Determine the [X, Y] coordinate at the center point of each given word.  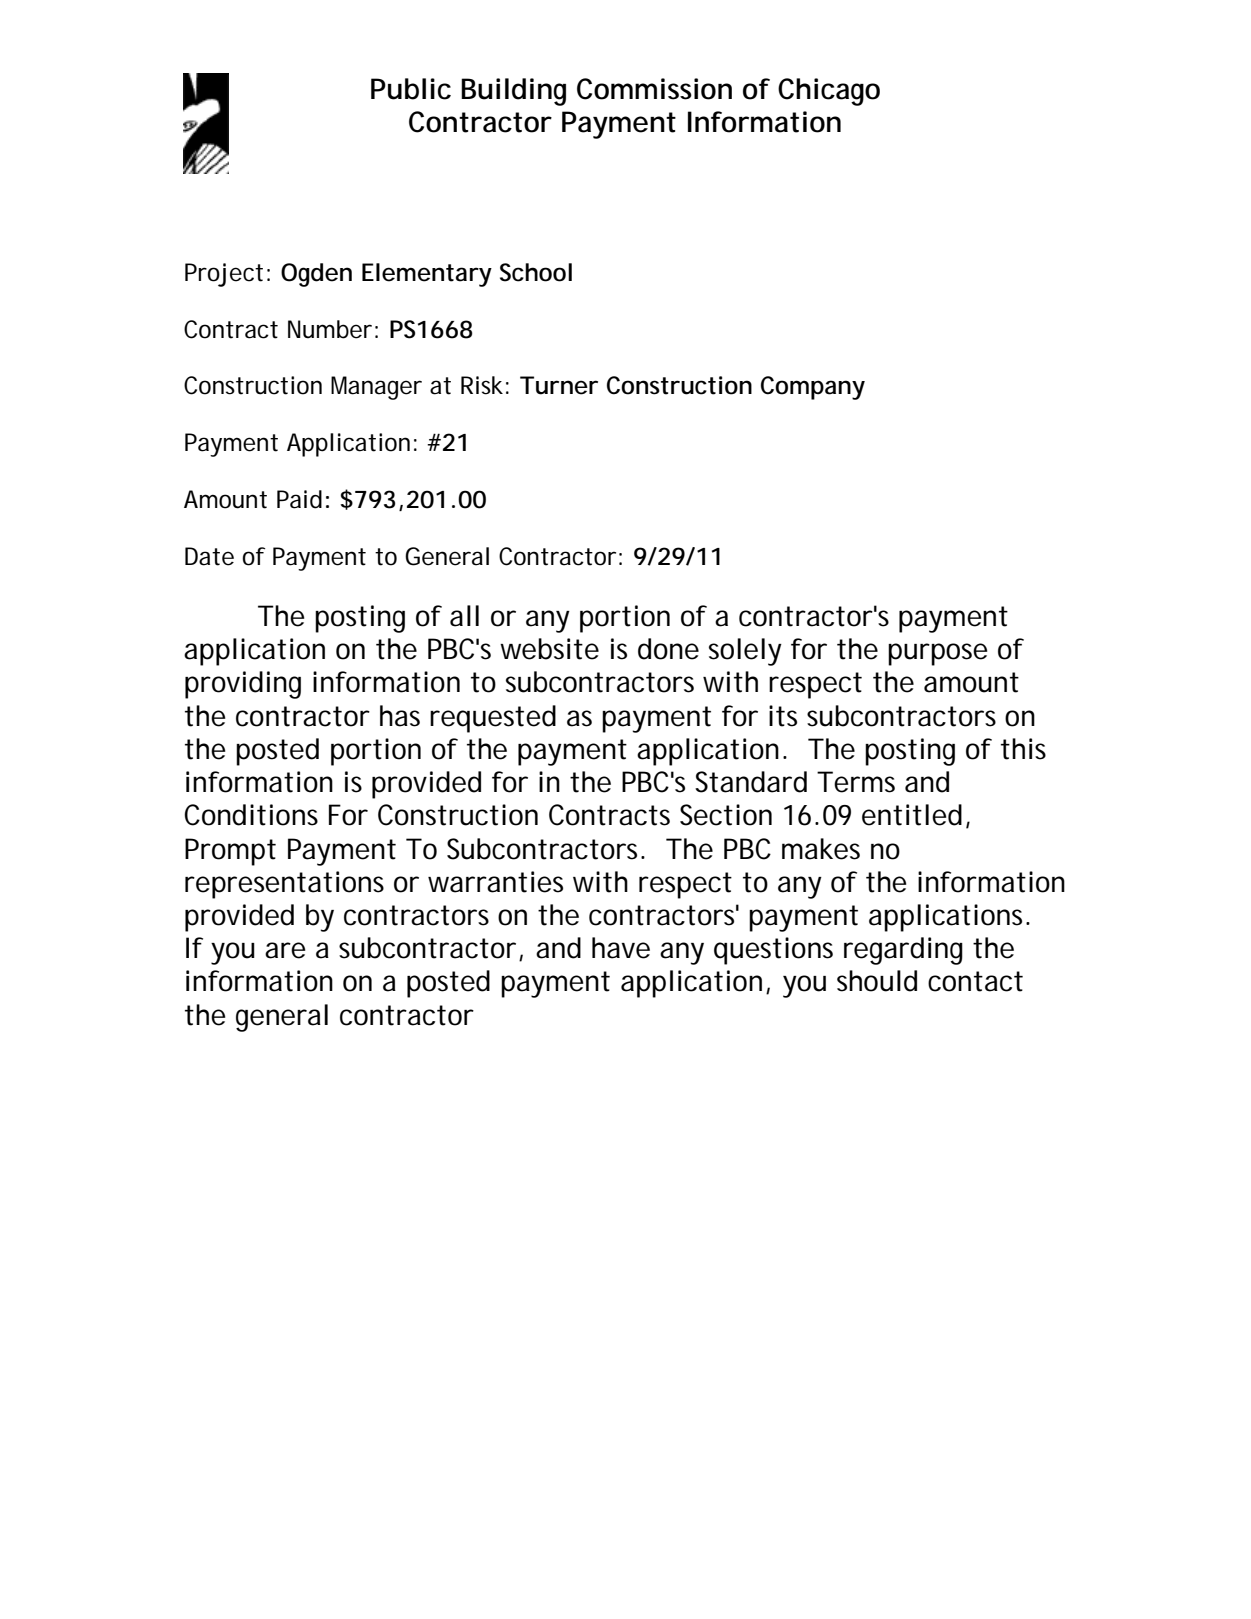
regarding [903, 951]
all [464, 616]
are [285, 950]
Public [411, 89]
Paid [299, 499]
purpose [937, 654]
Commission [654, 89]
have [621, 948]
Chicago [829, 92]
